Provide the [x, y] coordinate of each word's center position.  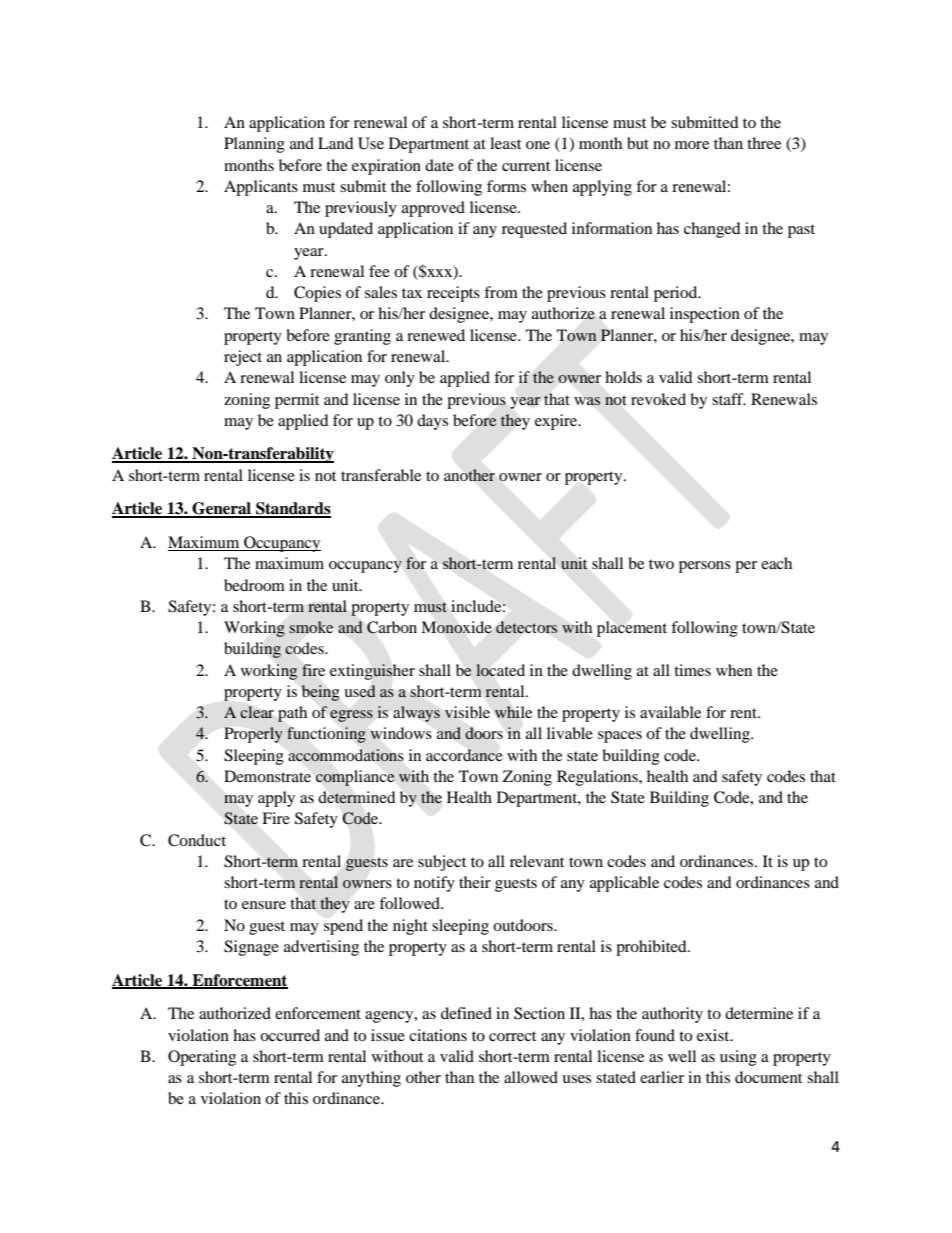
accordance [464, 755]
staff [729, 399]
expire [557, 422]
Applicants [261, 188]
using [738, 1058]
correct [512, 1036]
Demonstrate [267, 776]
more [692, 145]
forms [506, 186]
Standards [292, 509]
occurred [290, 1035]
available [670, 712]
